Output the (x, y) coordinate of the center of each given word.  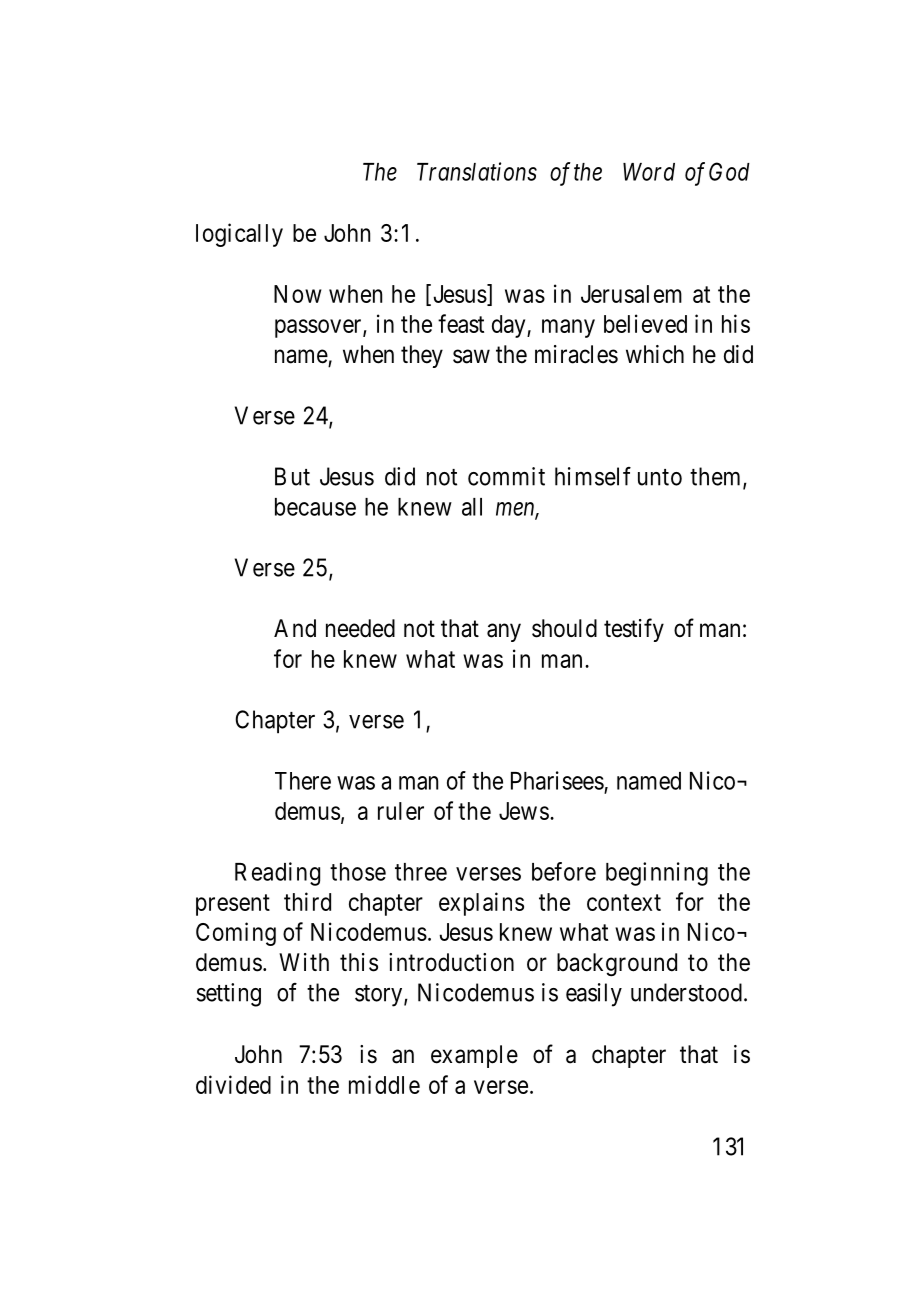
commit (506, 476)
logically (239, 235)
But (292, 476)
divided (233, 1084)
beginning (657, 874)
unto (660, 477)
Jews (524, 811)
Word (649, 172)
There (303, 781)
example (474, 1056)
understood (686, 992)
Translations (477, 171)
